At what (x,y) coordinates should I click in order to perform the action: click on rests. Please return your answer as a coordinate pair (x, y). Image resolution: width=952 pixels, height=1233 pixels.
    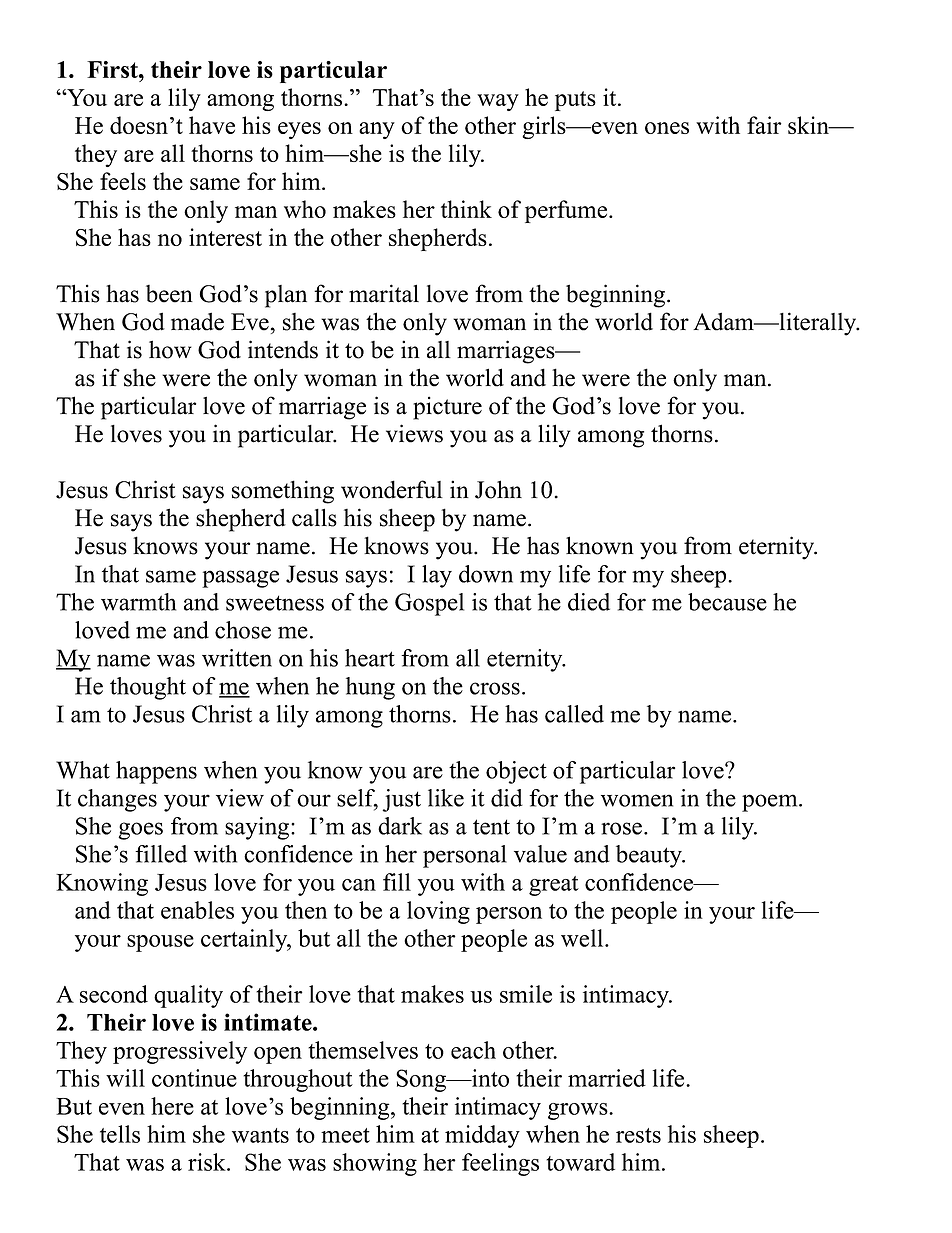
    Looking at the image, I should click on (638, 1135).
